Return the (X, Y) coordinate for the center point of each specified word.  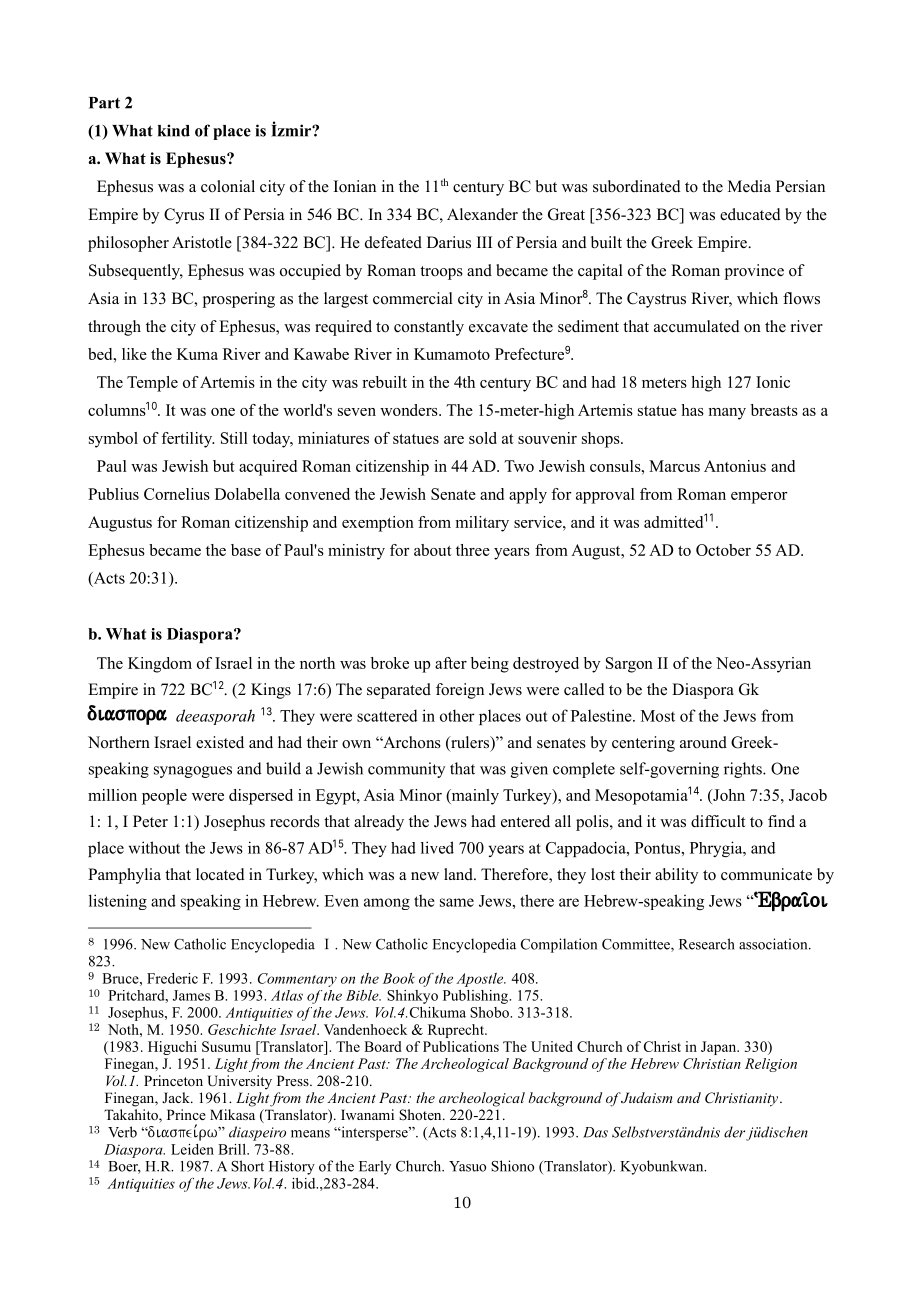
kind (174, 130)
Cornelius (177, 494)
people (164, 797)
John (728, 795)
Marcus (674, 466)
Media (749, 186)
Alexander (482, 214)
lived (437, 847)
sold (483, 438)
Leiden (192, 1149)
